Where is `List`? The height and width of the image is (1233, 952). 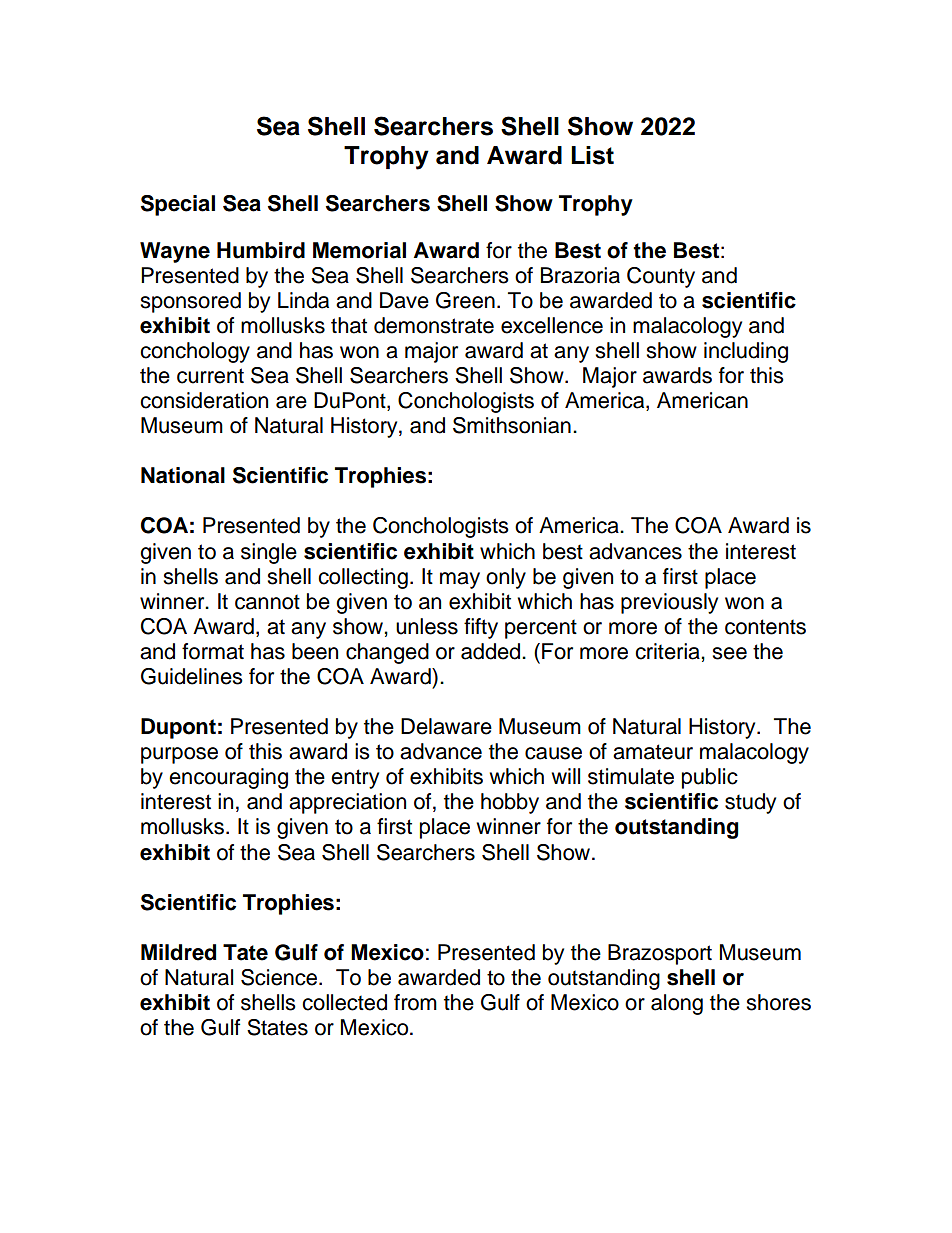
List is located at coordinates (592, 155).
